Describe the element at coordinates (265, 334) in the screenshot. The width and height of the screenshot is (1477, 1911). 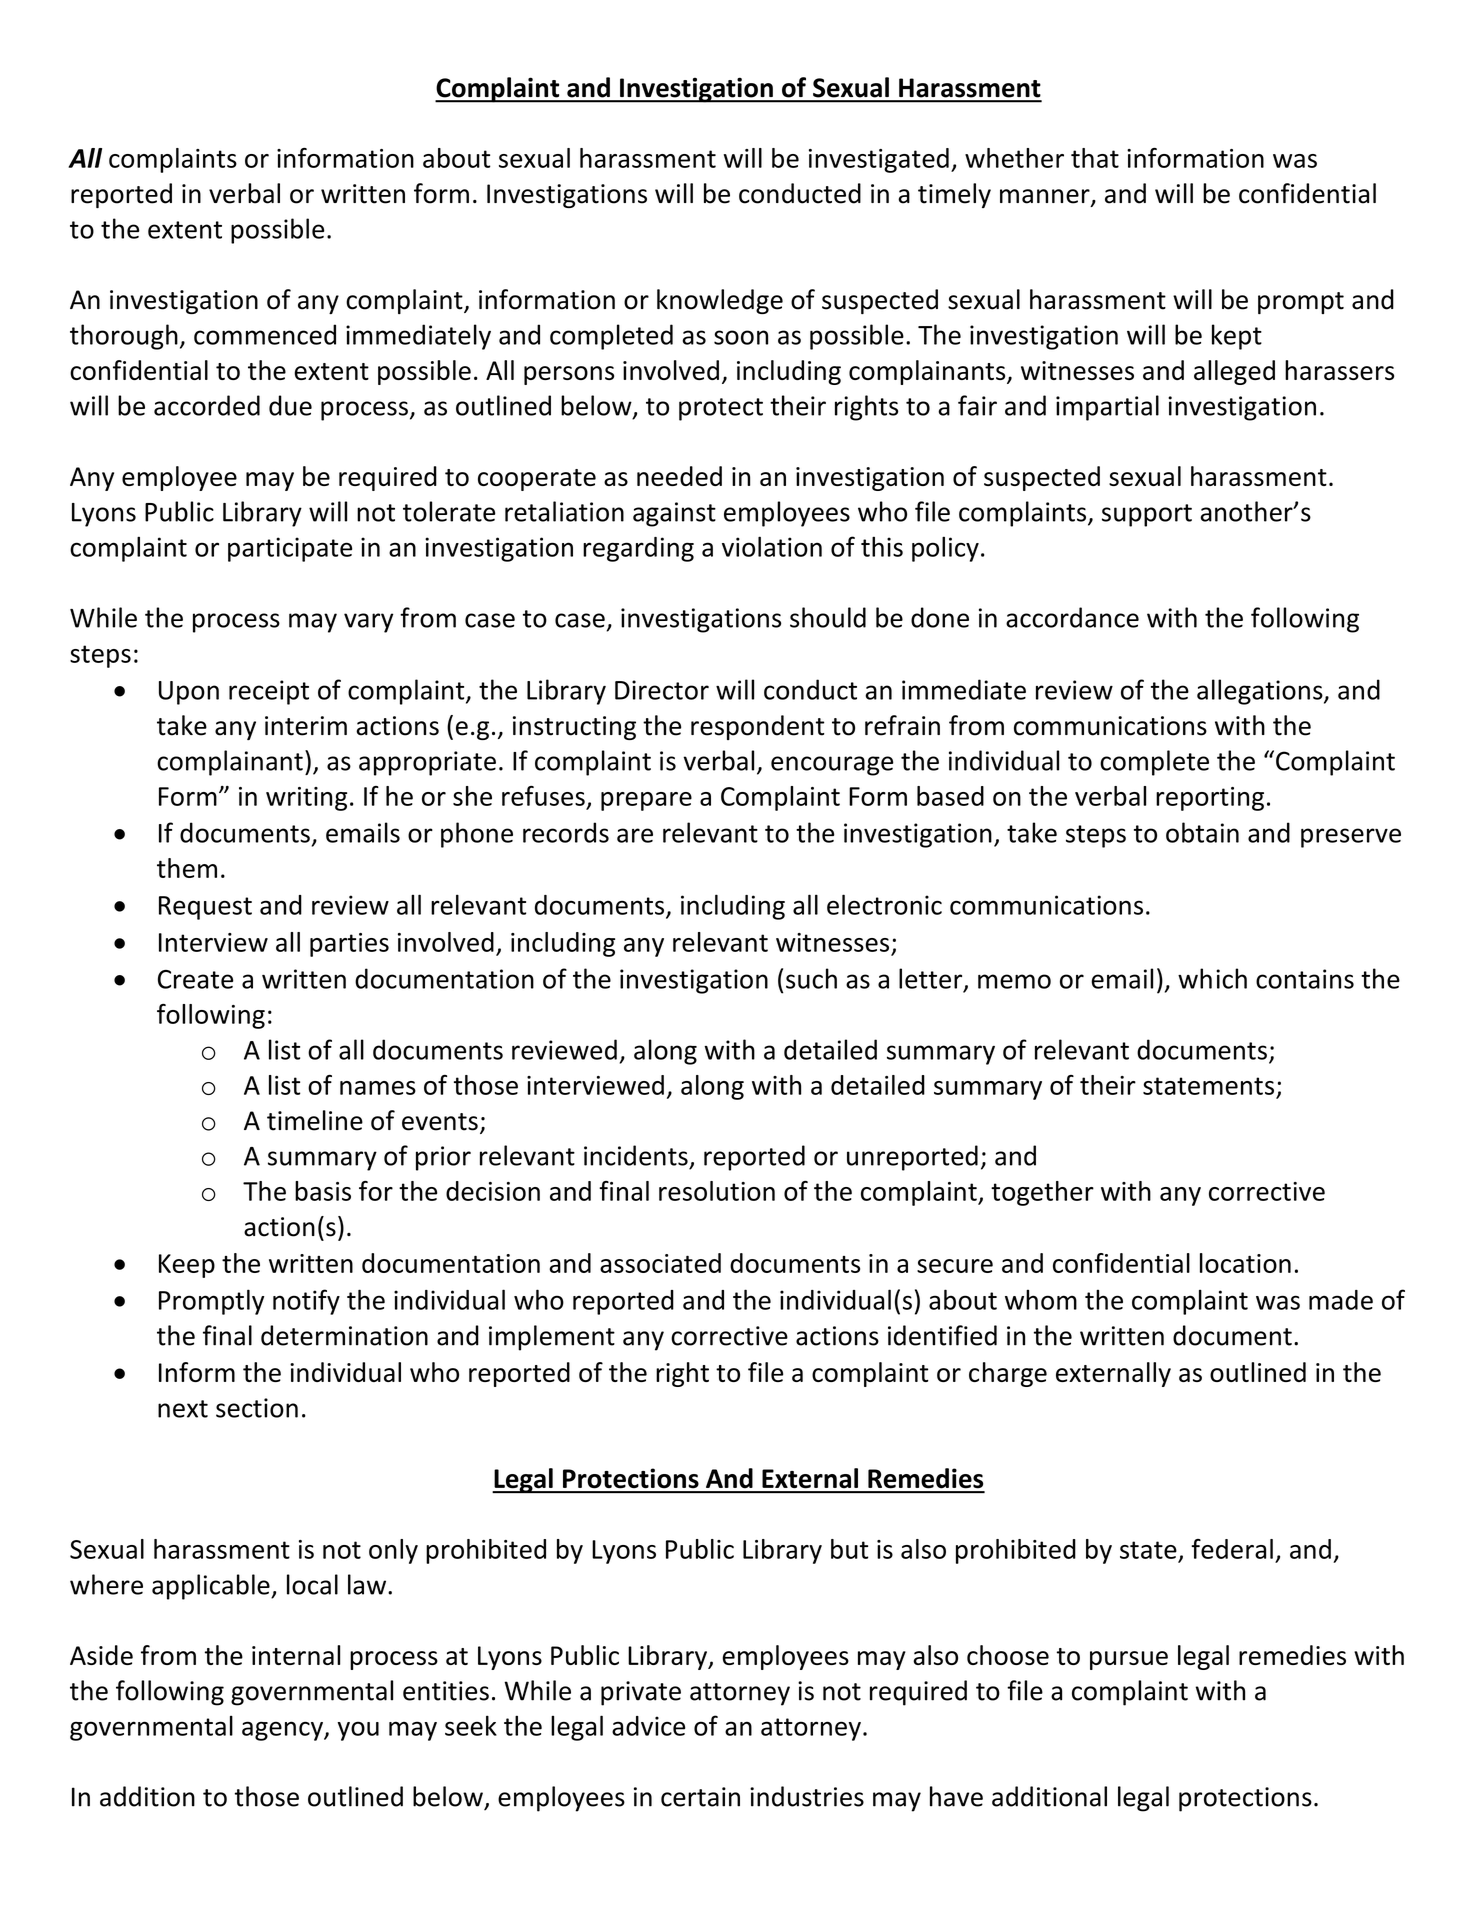
I see `commenced` at that location.
